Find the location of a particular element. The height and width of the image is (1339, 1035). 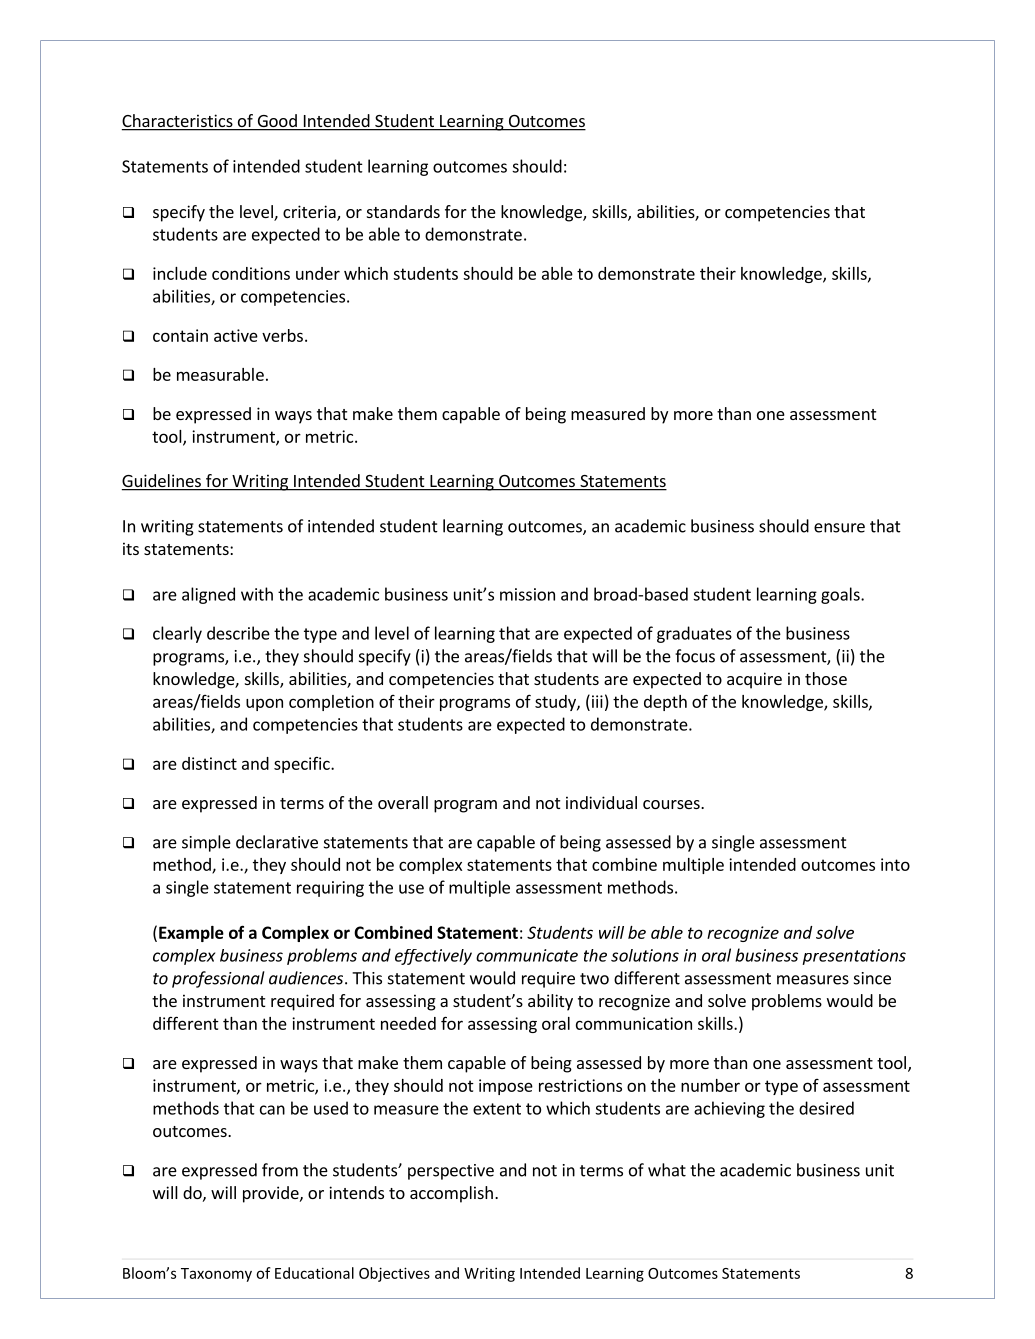

standards is located at coordinates (403, 211).
